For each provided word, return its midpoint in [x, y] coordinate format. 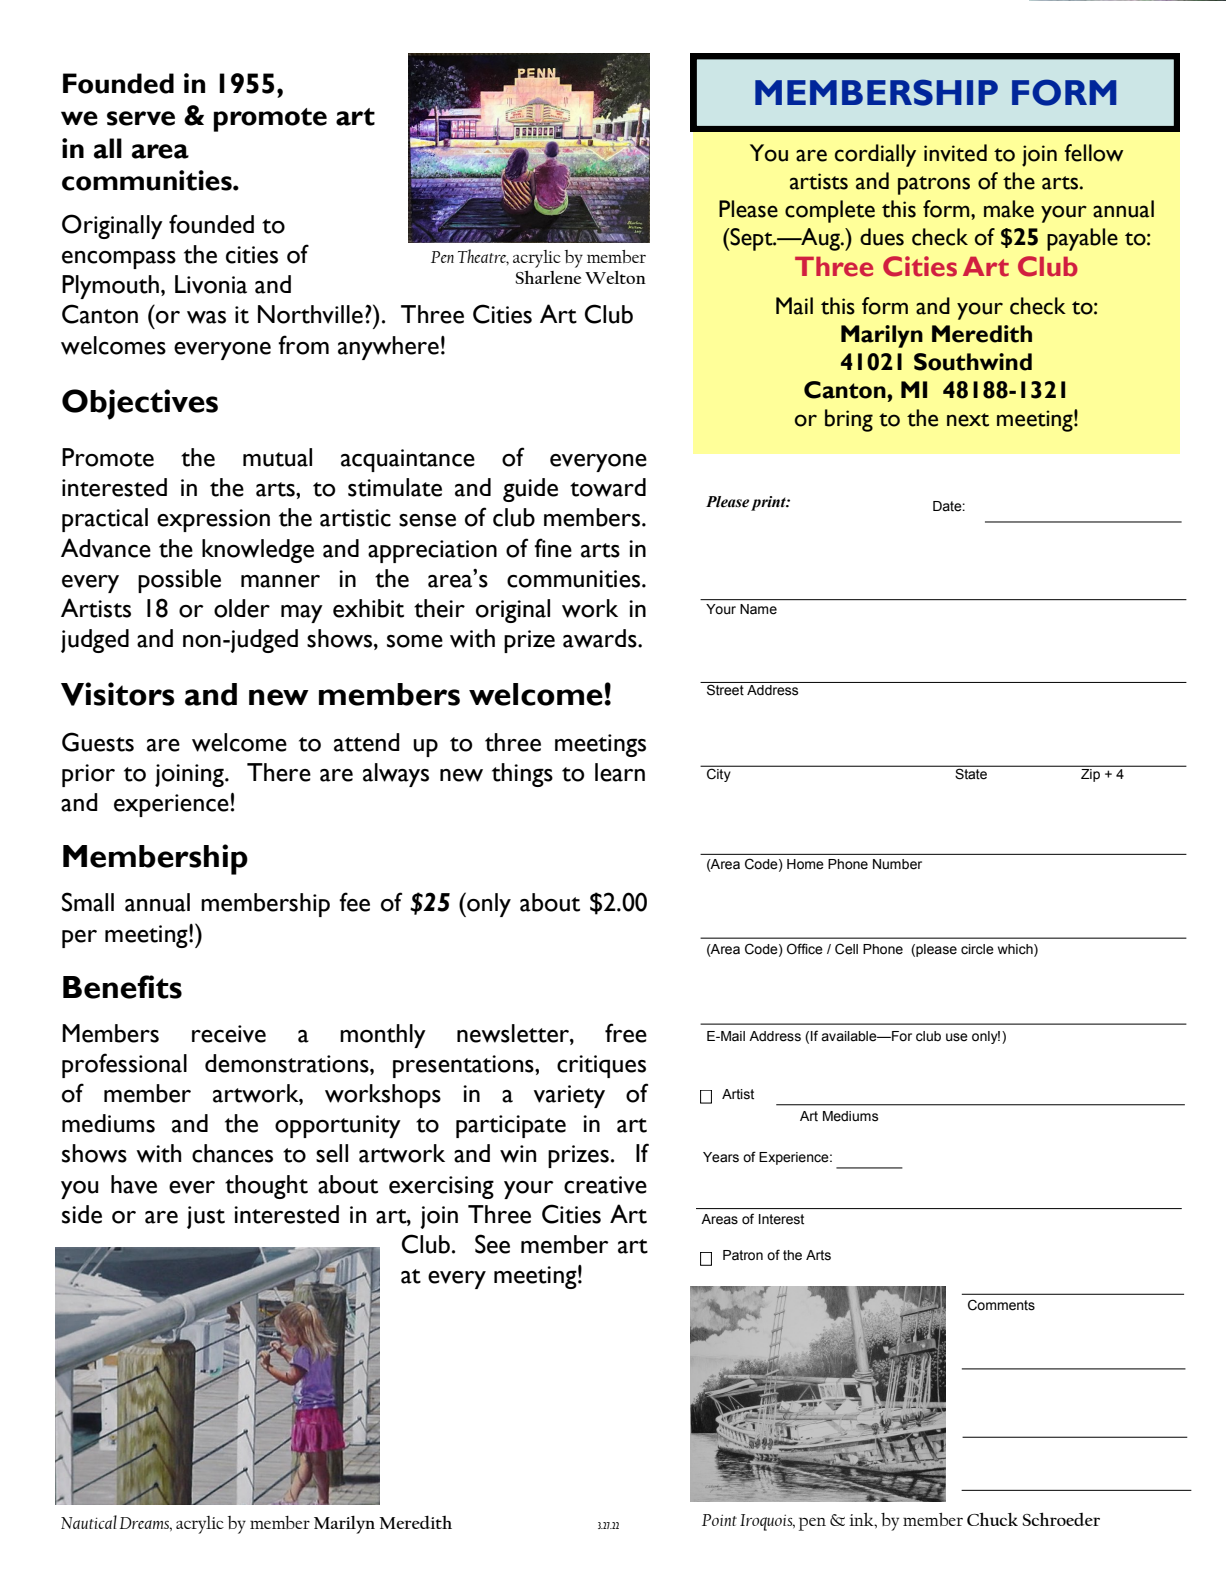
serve [141, 118]
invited [955, 153]
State [971, 774]
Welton [615, 277]
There [279, 772]
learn [620, 772]
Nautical [89, 1522]
